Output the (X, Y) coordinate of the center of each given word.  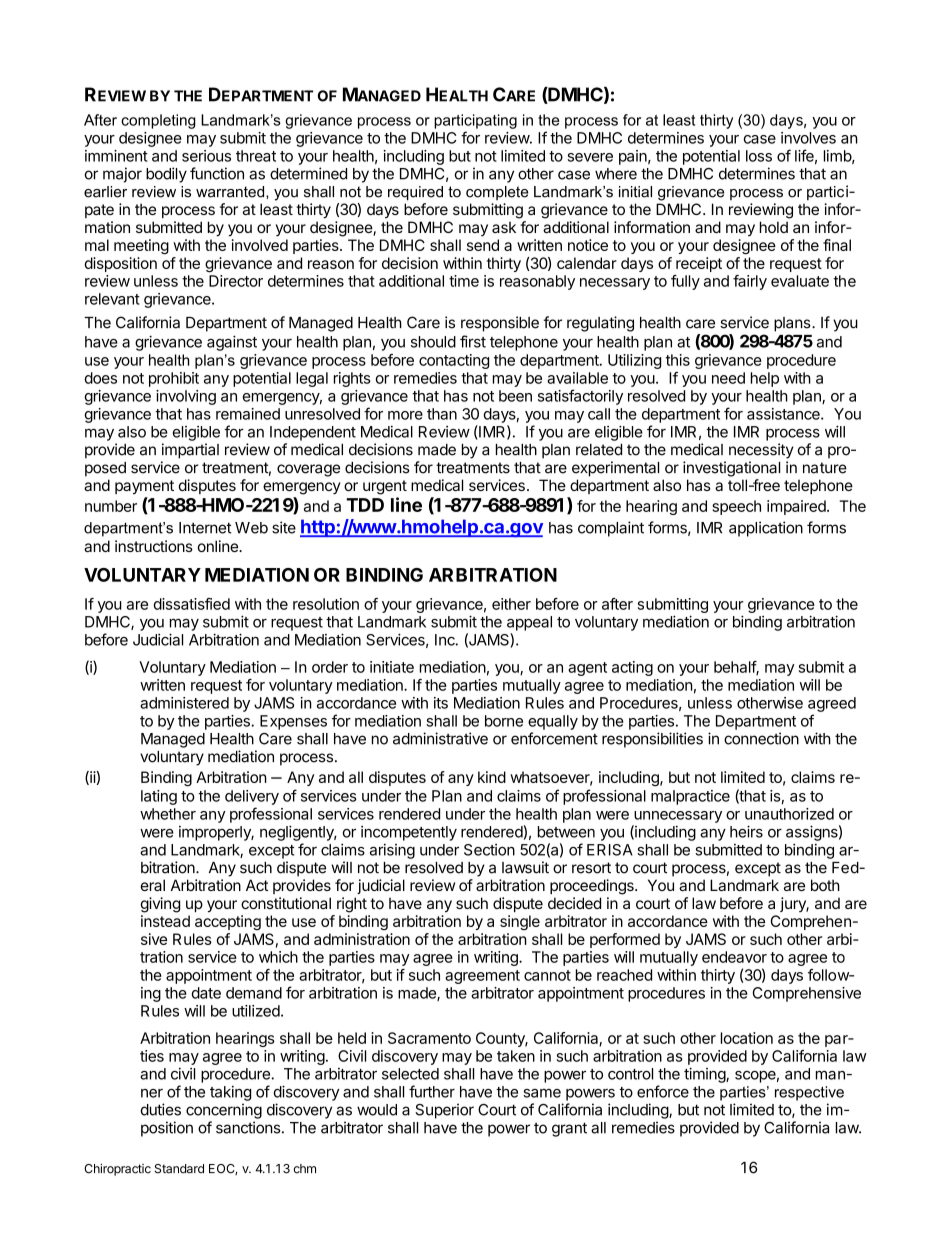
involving (186, 397)
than (442, 414)
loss (759, 156)
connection (761, 738)
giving (160, 905)
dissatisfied (191, 604)
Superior (444, 1111)
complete (497, 193)
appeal (529, 623)
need (728, 378)
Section (489, 850)
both (825, 885)
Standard (179, 1169)
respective (809, 1093)
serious (206, 156)
